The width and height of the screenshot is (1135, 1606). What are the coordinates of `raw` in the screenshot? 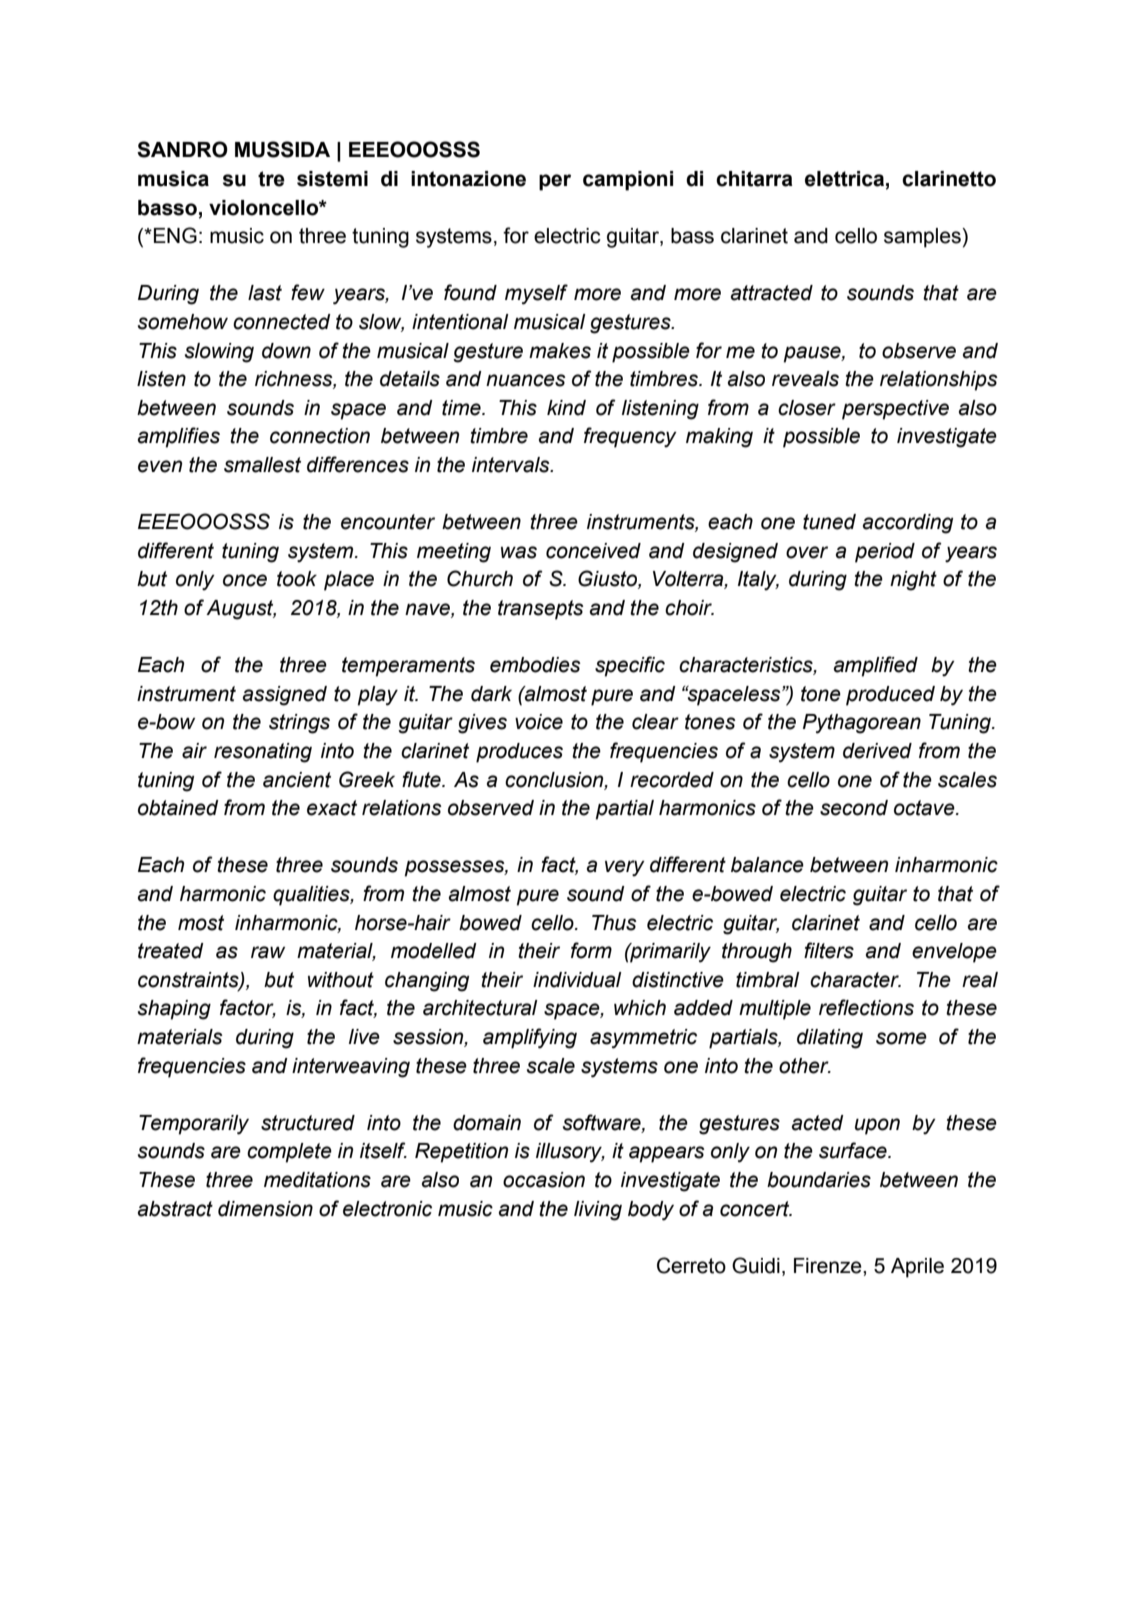 It's located at (268, 952).
